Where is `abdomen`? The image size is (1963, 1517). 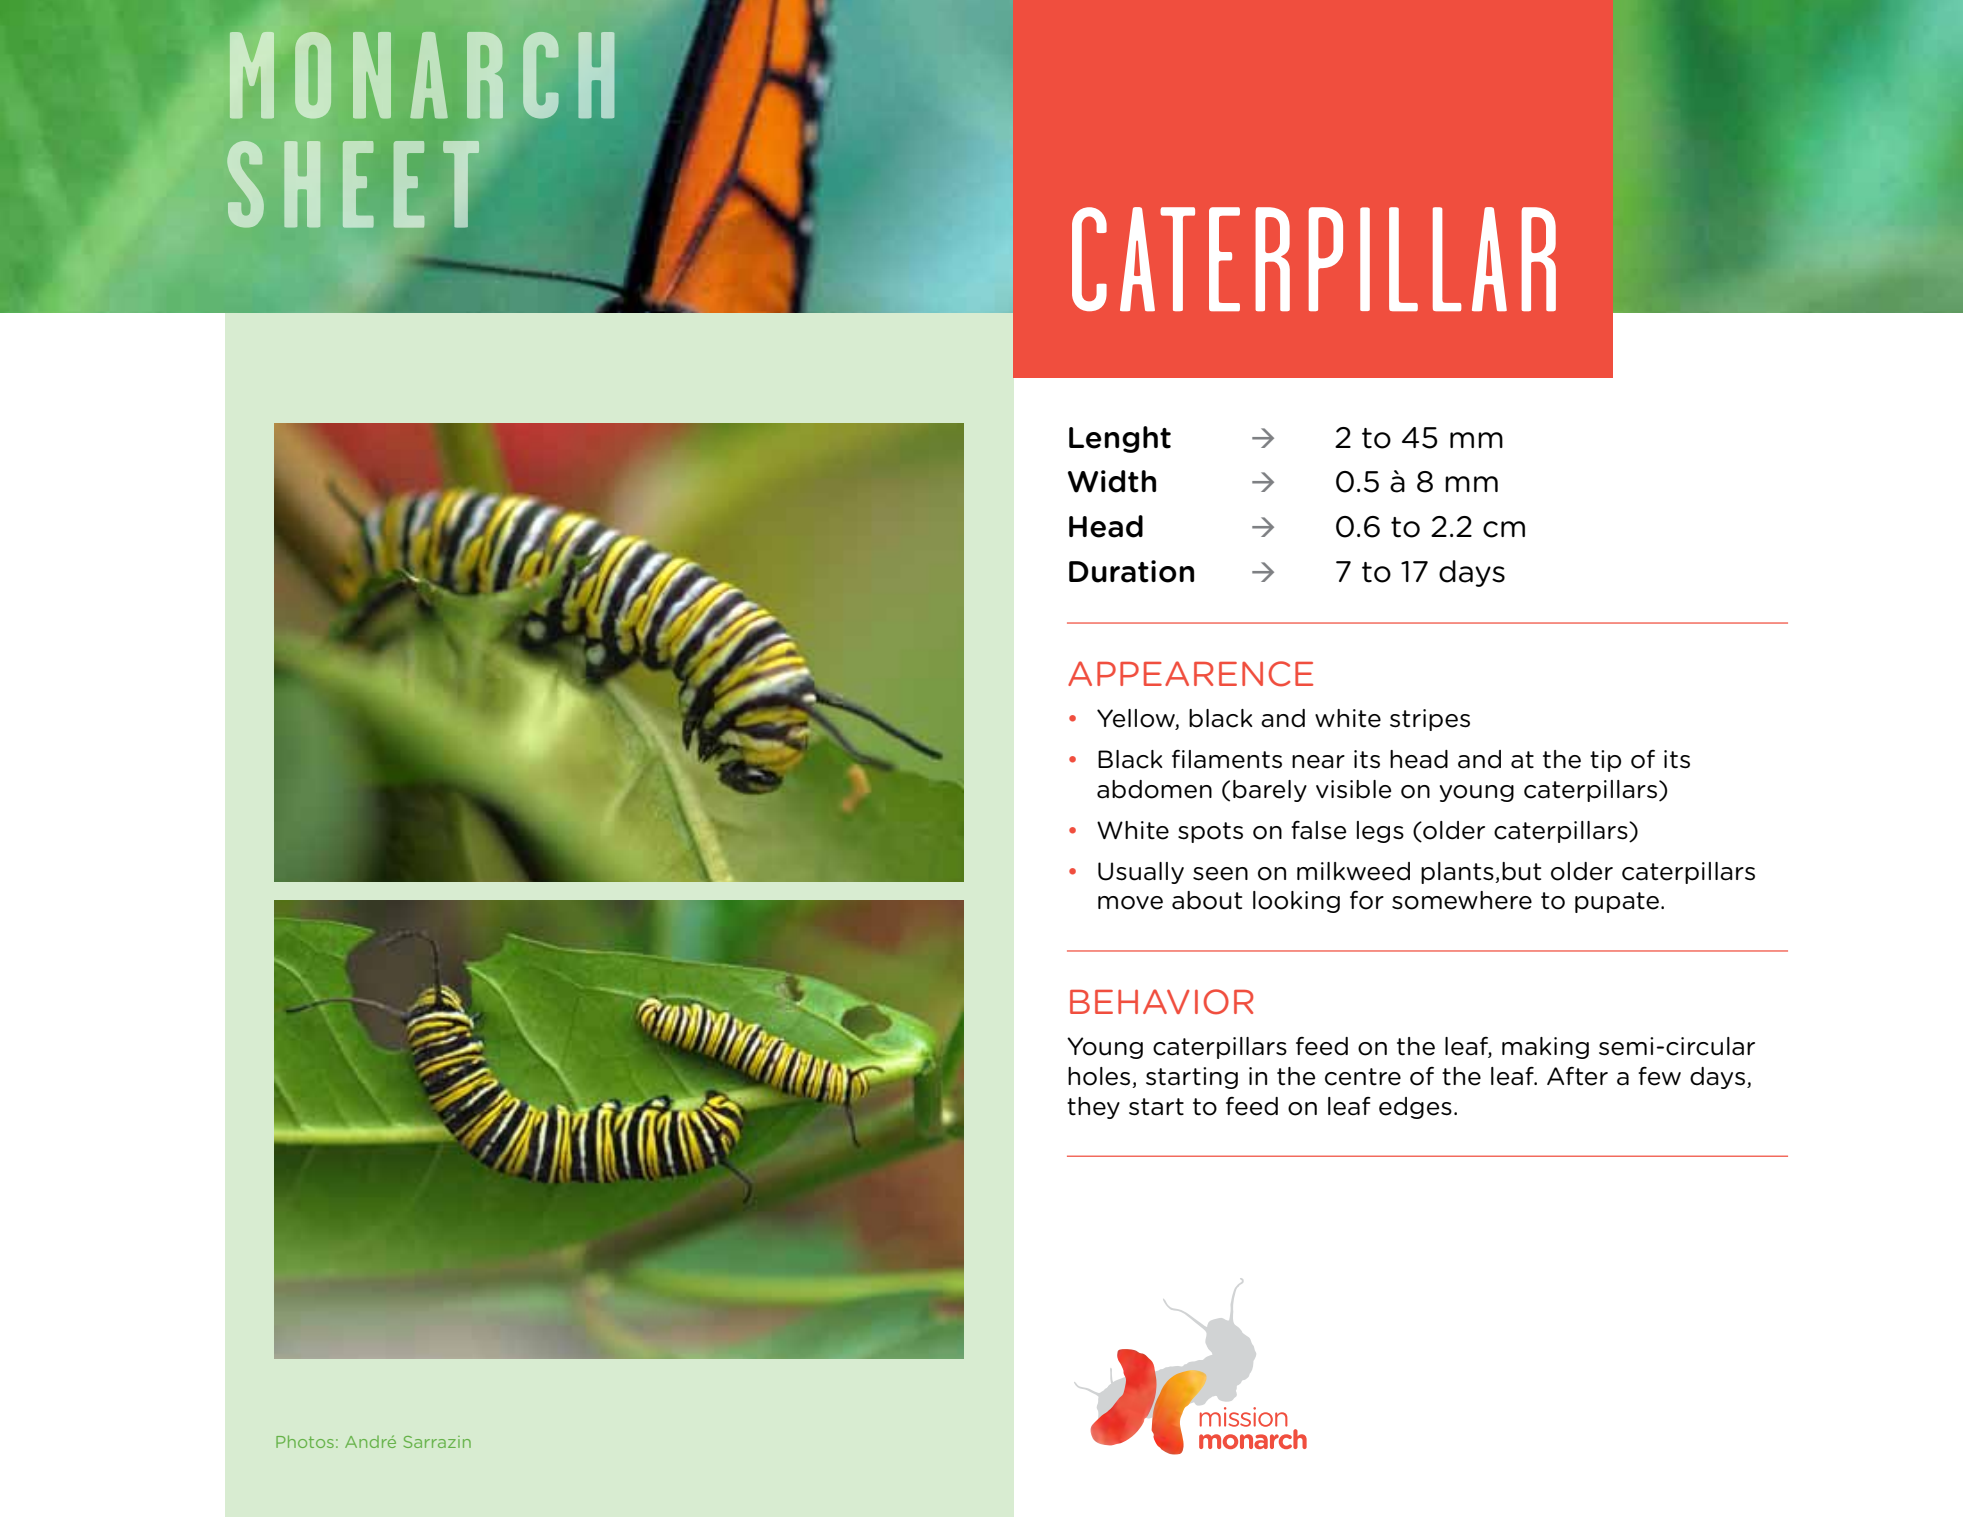
abdomen is located at coordinates (1154, 789).
